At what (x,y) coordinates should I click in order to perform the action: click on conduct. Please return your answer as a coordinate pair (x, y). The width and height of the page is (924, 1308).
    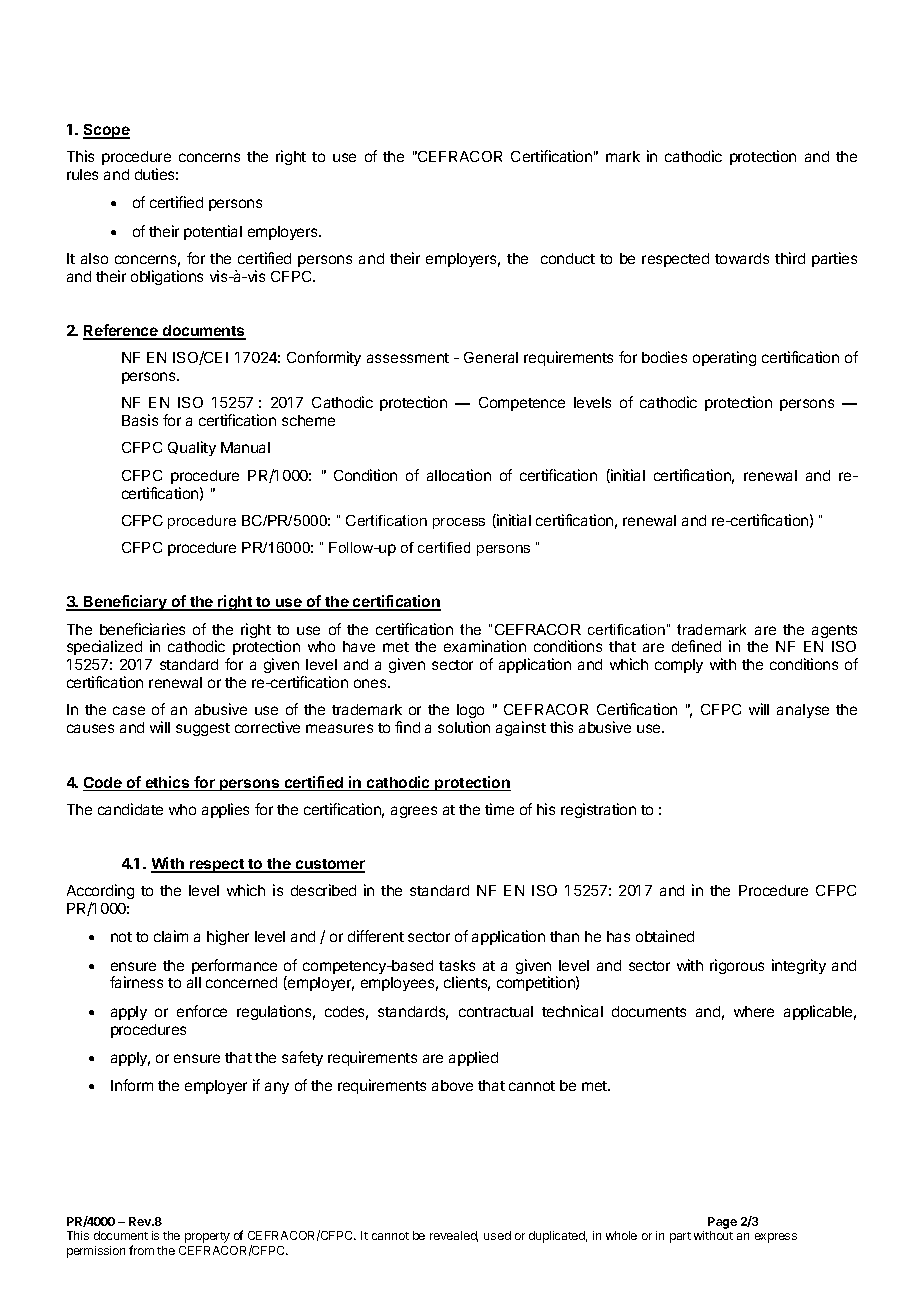
    Looking at the image, I should click on (568, 258).
